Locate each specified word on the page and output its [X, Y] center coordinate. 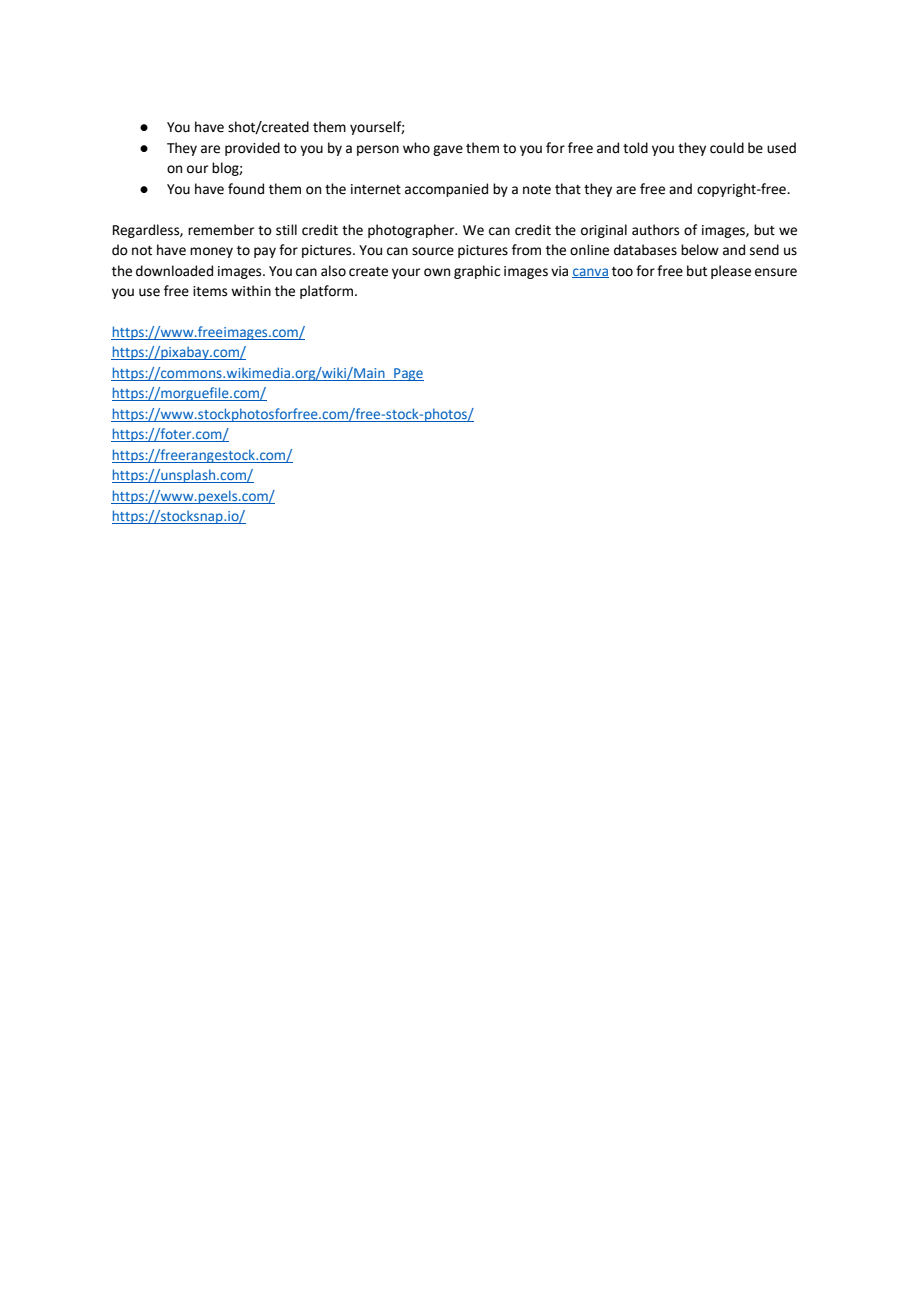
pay [265, 252]
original [604, 231]
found [246, 189]
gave [448, 150]
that [568, 189]
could [727, 148]
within [251, 291]
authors [655, 230]
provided [252, 149]
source [433, 251]
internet [376, 189]
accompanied [446, 190]
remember [221, 230]
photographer [412, 231]
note [537, 190]
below [700, 250]
